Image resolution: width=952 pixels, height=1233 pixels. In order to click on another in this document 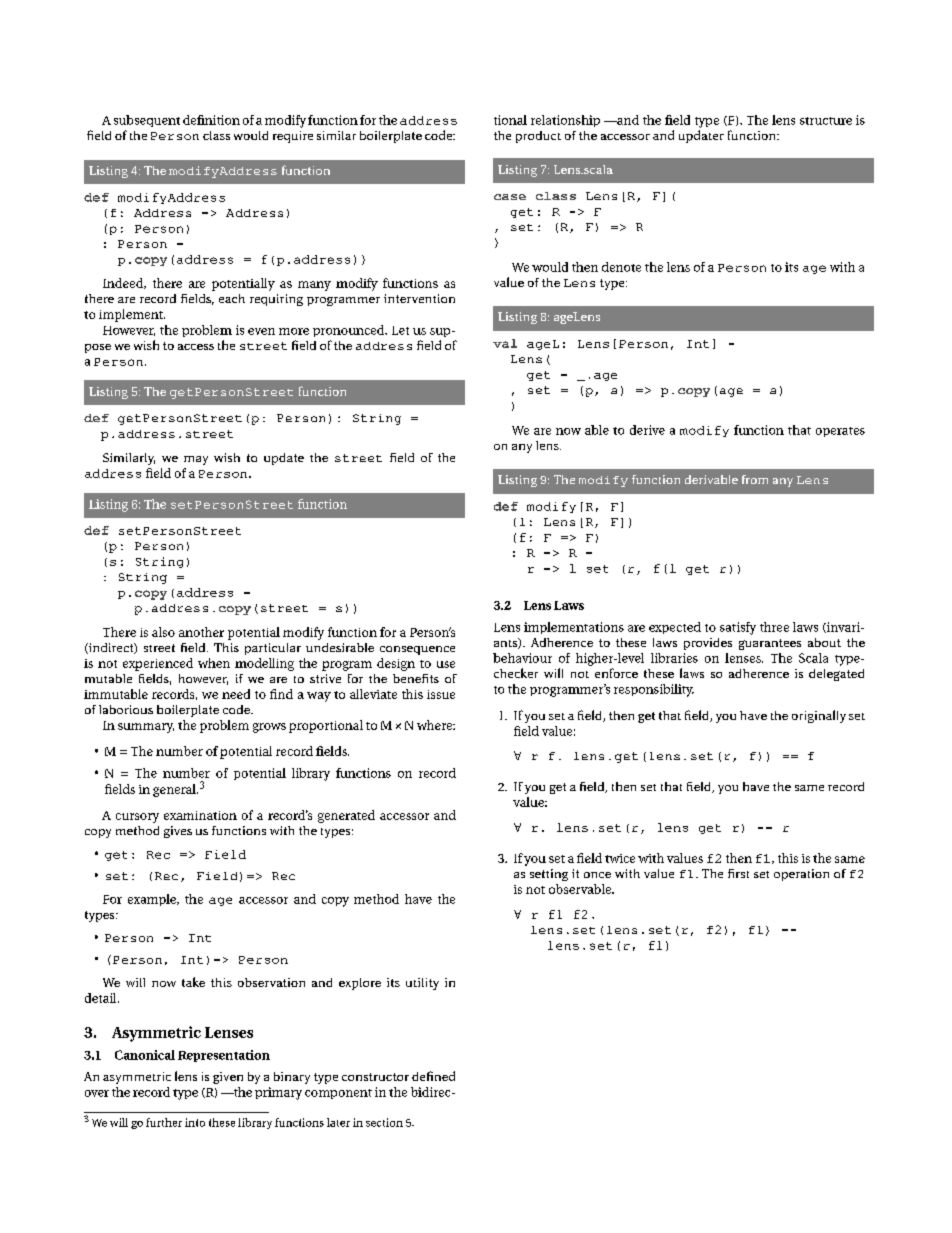, I will do `click(201, 632)`.
